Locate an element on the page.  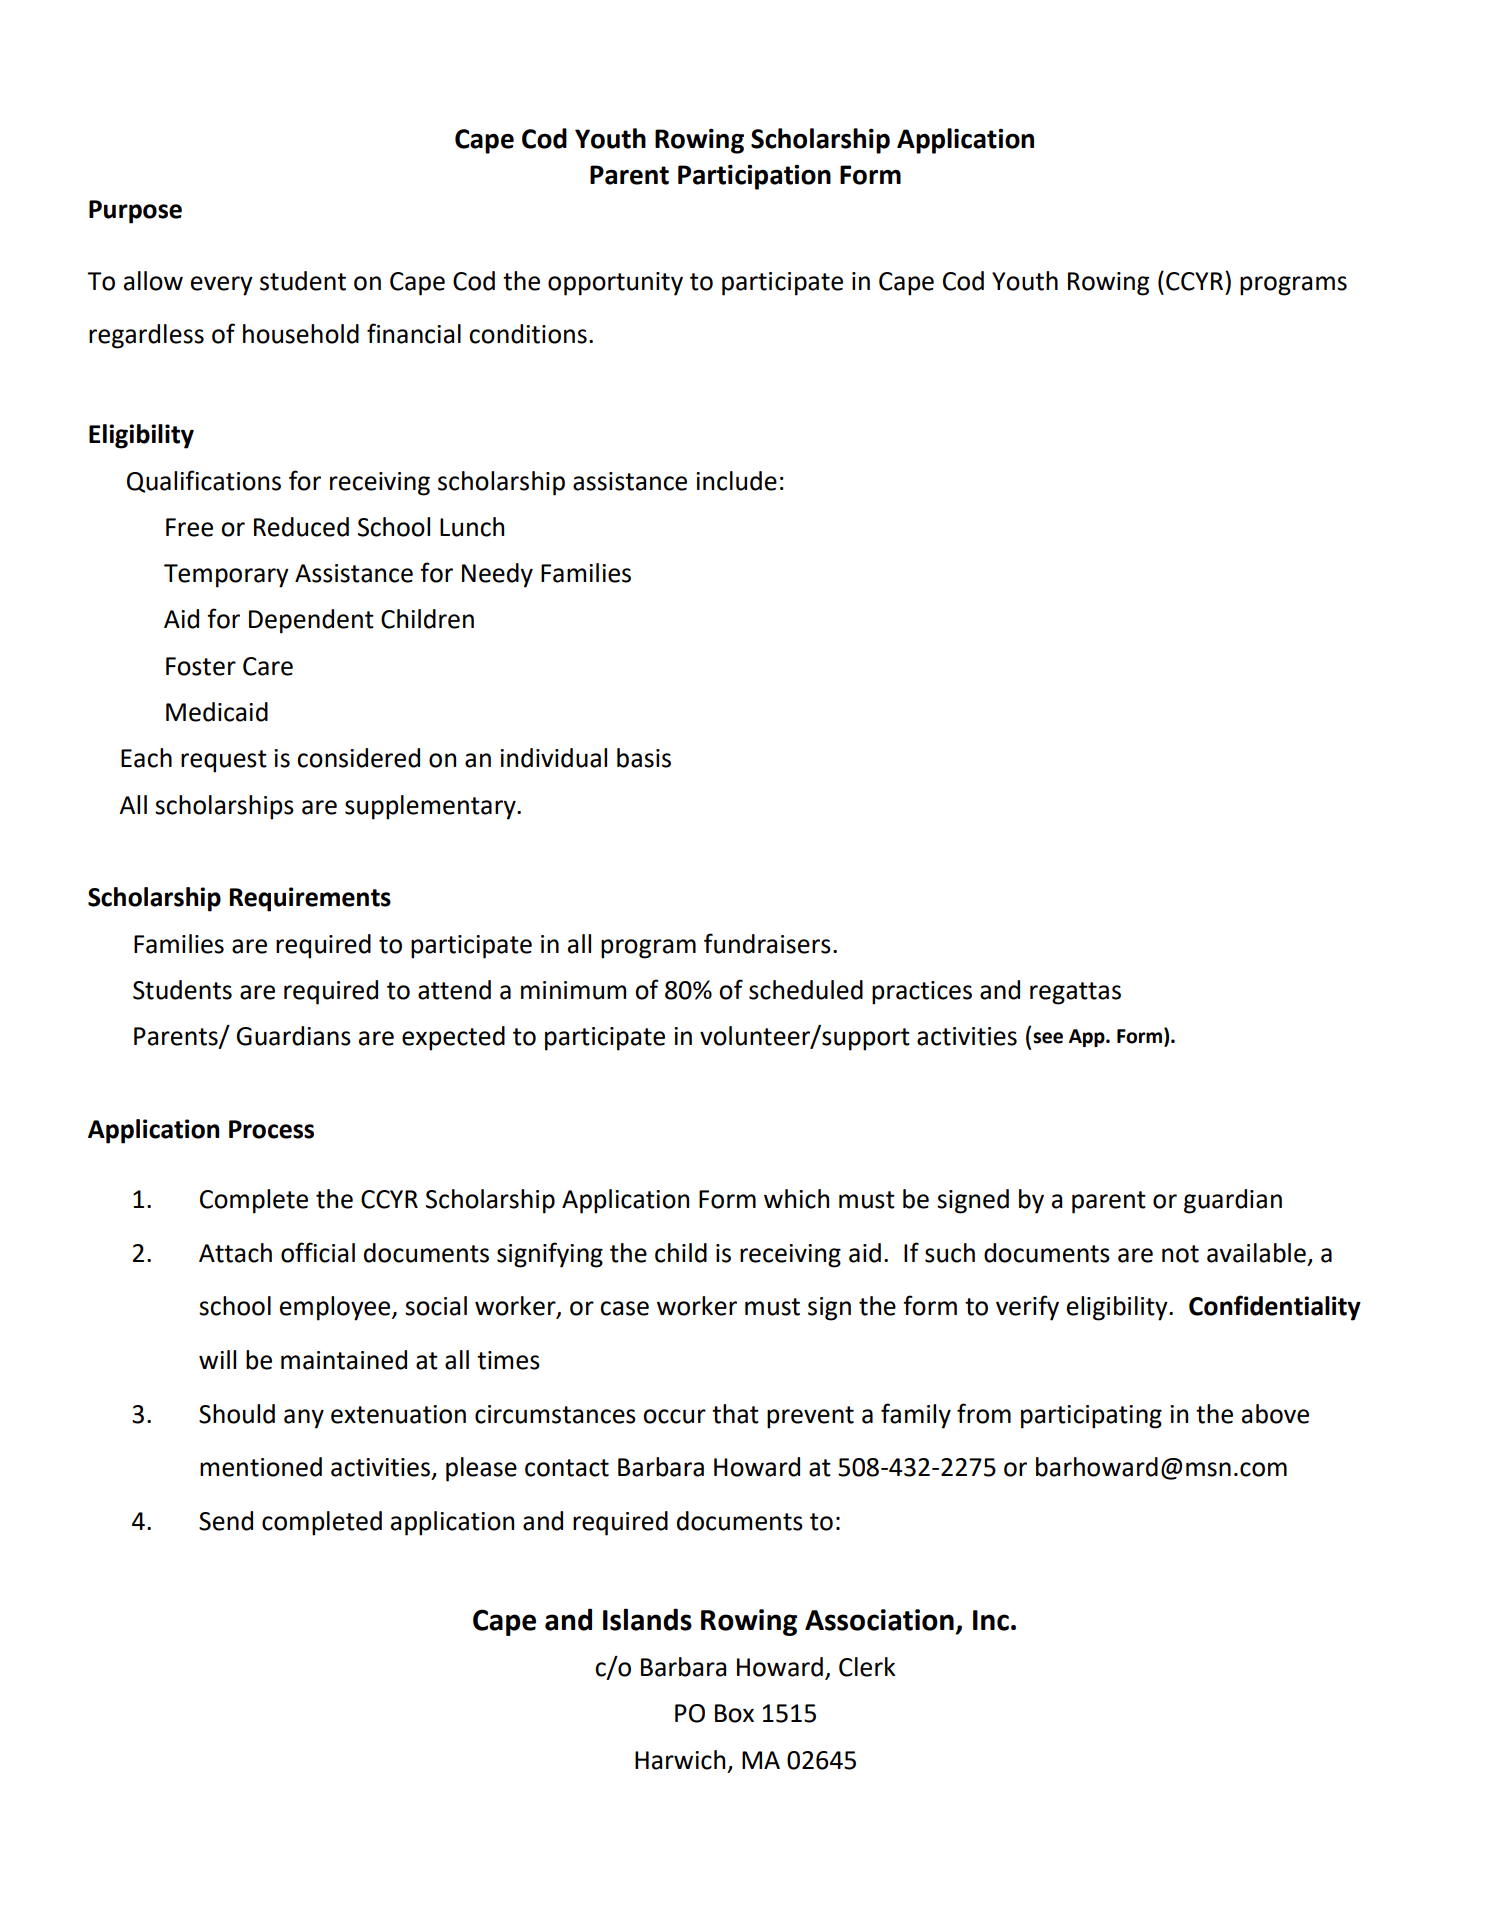
Send is located at coordinates (226, 1521).
